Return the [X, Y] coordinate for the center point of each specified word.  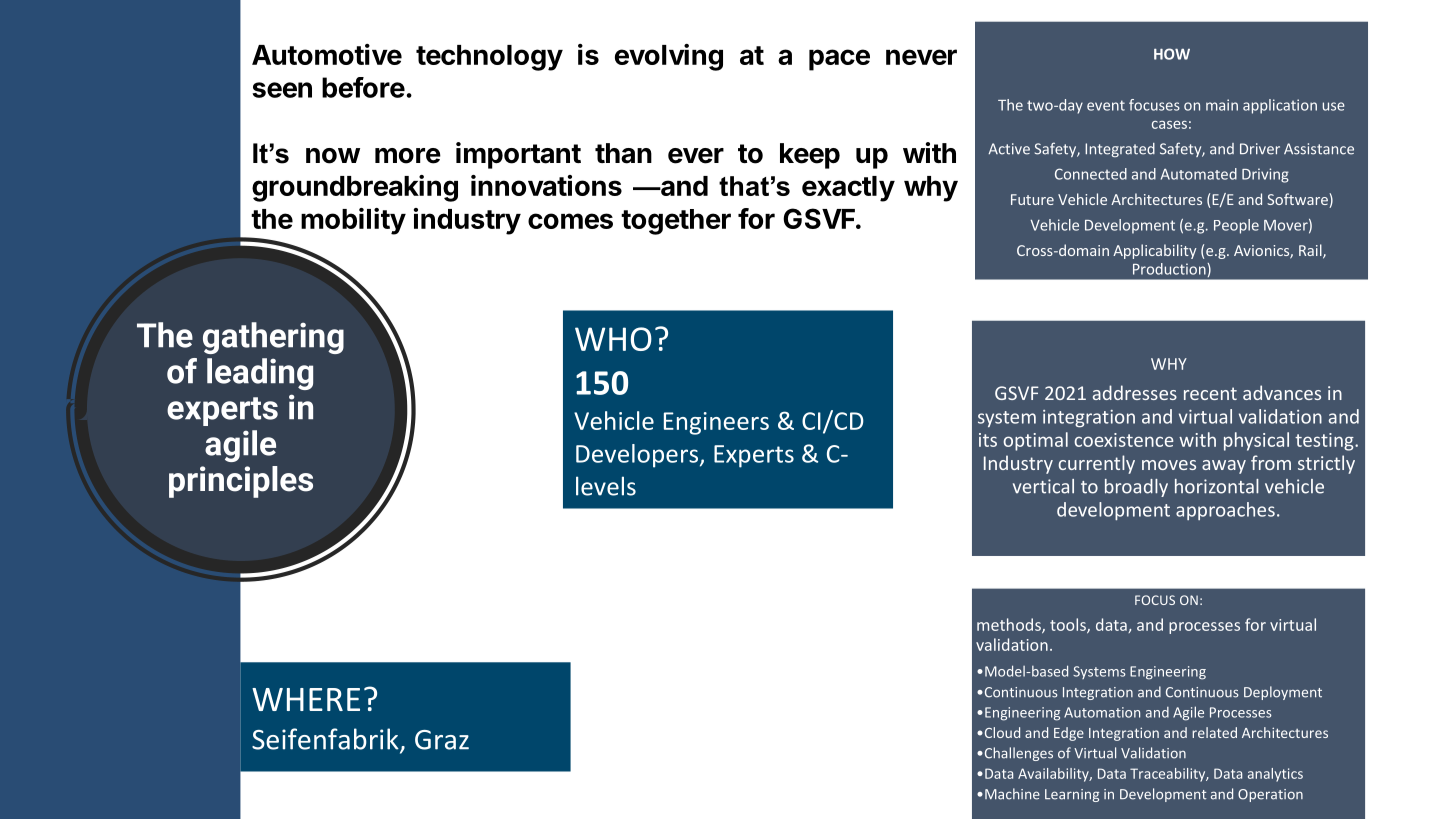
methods [1010, 625]
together [676, 222]
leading [260, 374]
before [363, 87]
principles [241, 482]
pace [839, 60]
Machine [1012, 794]
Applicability [1155, 251]
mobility [353, 221]
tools [1069, 625]
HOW [1172, 54]
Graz [442, 740]
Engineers [716, 423]
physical [1256, 441]
